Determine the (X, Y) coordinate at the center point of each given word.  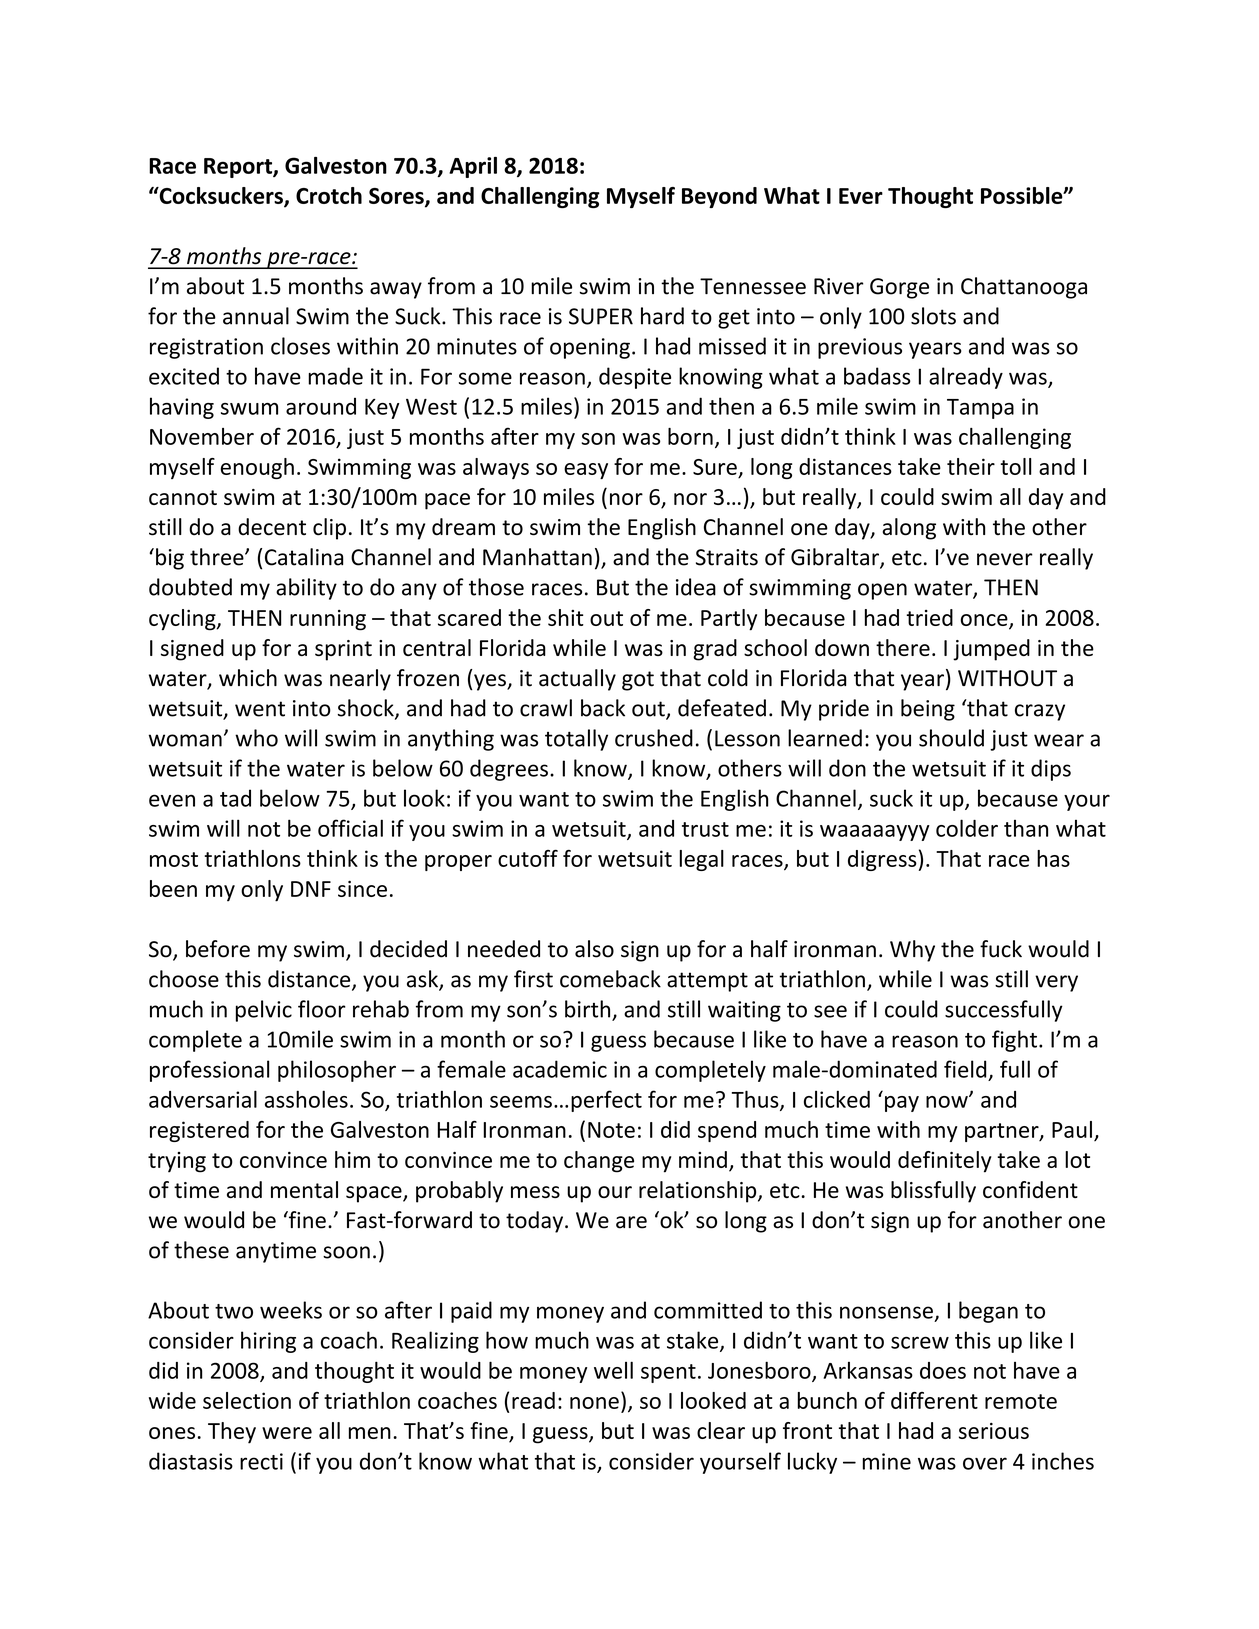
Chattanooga (1024, 288)
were (287, 1433)
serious (994, 1431)
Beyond (719, 197)
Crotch (329, 195)
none (594, 1403)
